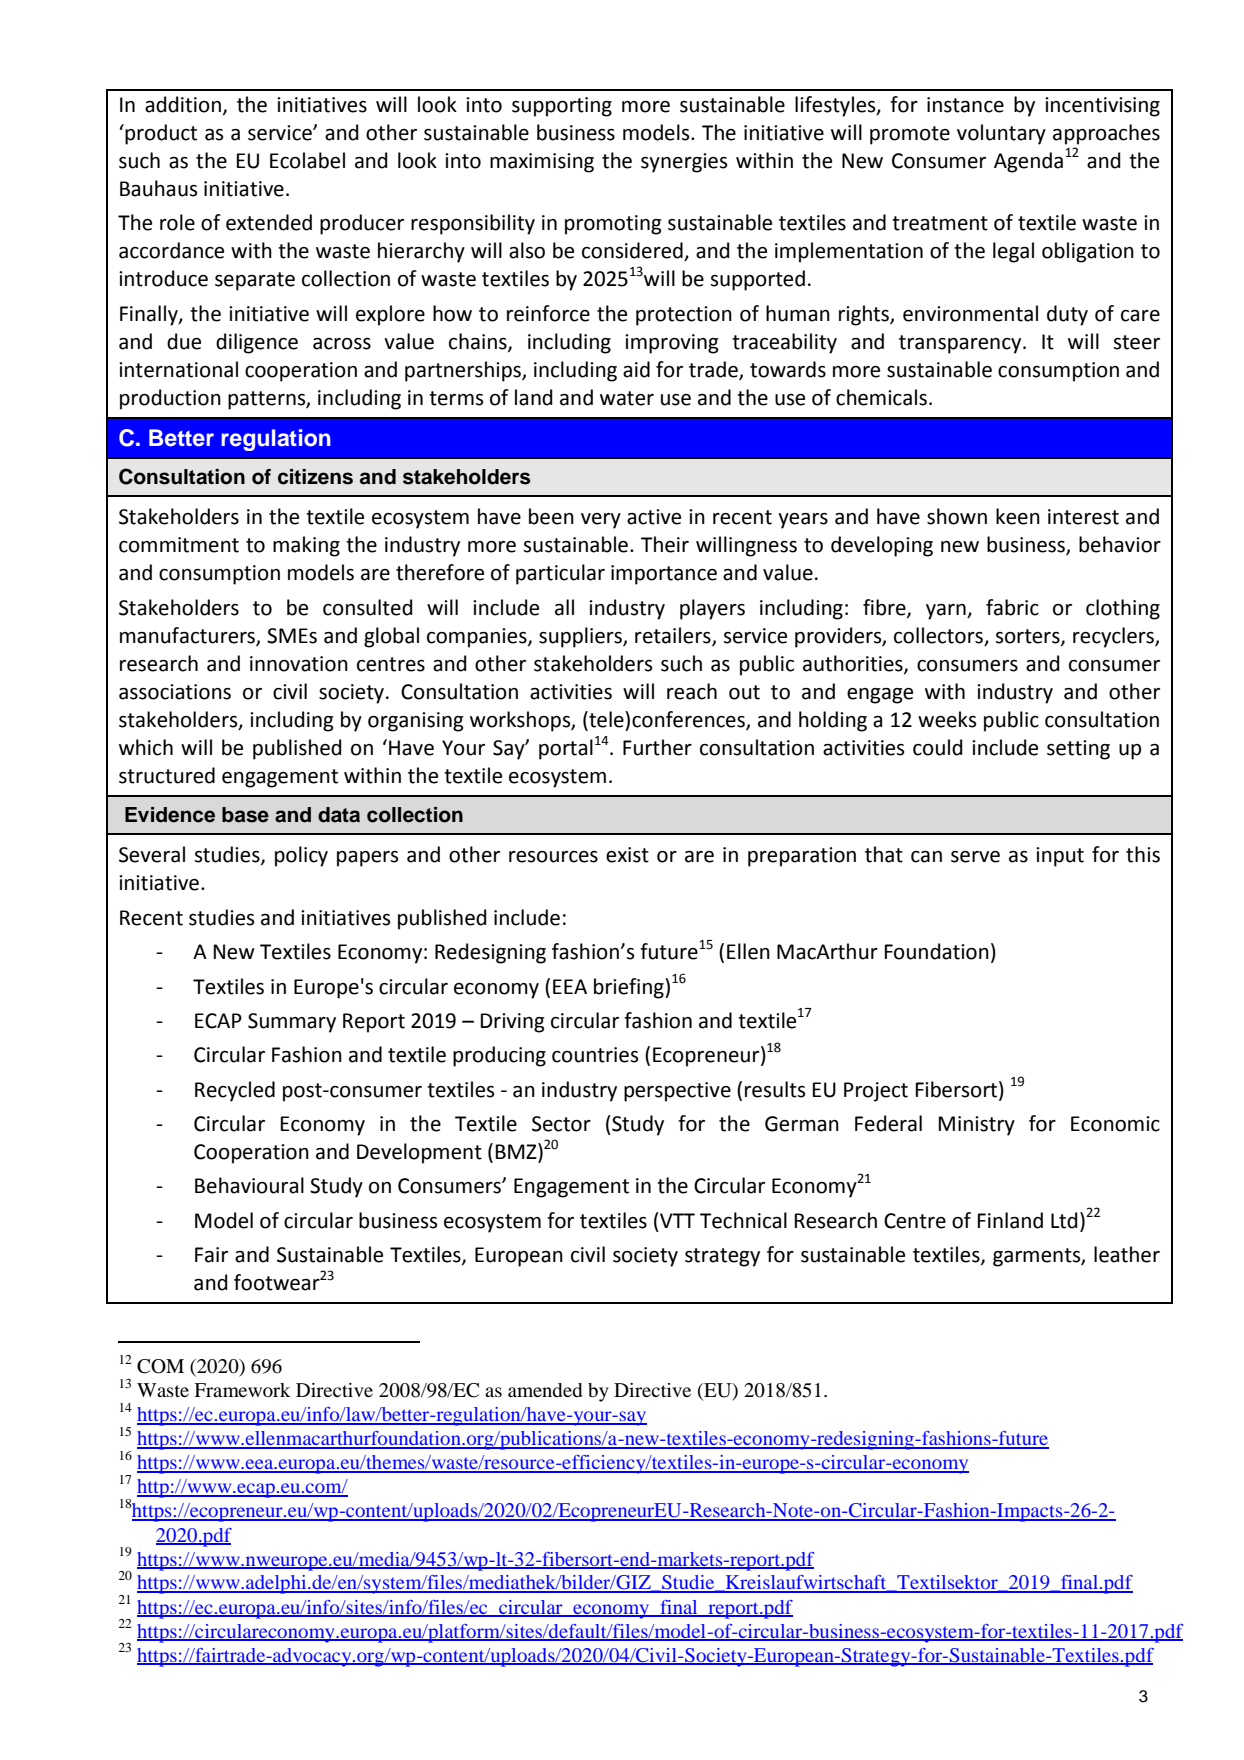 This document has height=1760, width=1244. What do you see at coordinates (545, 1390) in the document?
I see `amended` at bounding box center [545, 1390].
